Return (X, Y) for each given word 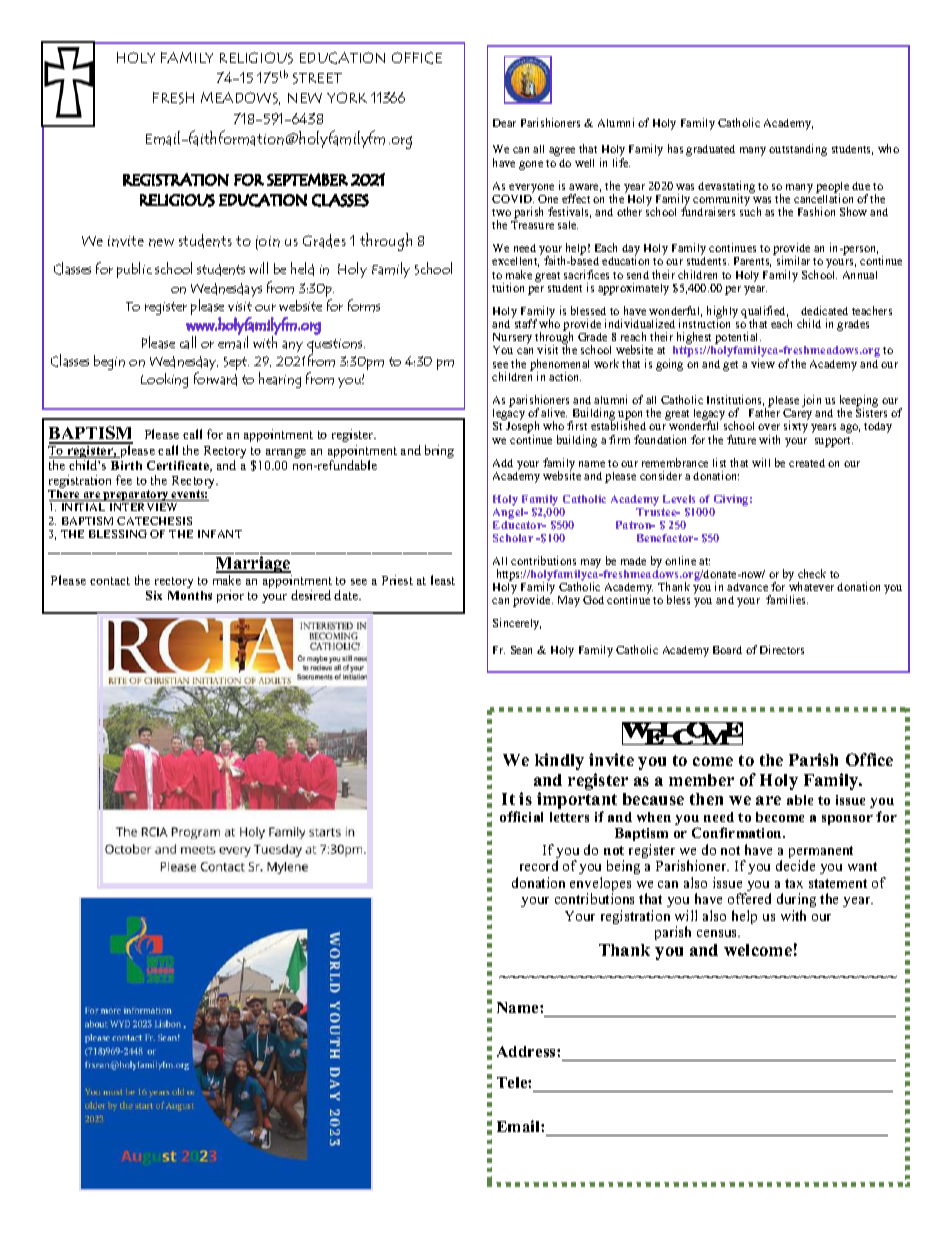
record (539, 865)
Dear (504, 123)
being (623, 867)
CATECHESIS (154, 521)
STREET (317, 78)
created (807, 463)
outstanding (798, 150)
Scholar (513, 538)
